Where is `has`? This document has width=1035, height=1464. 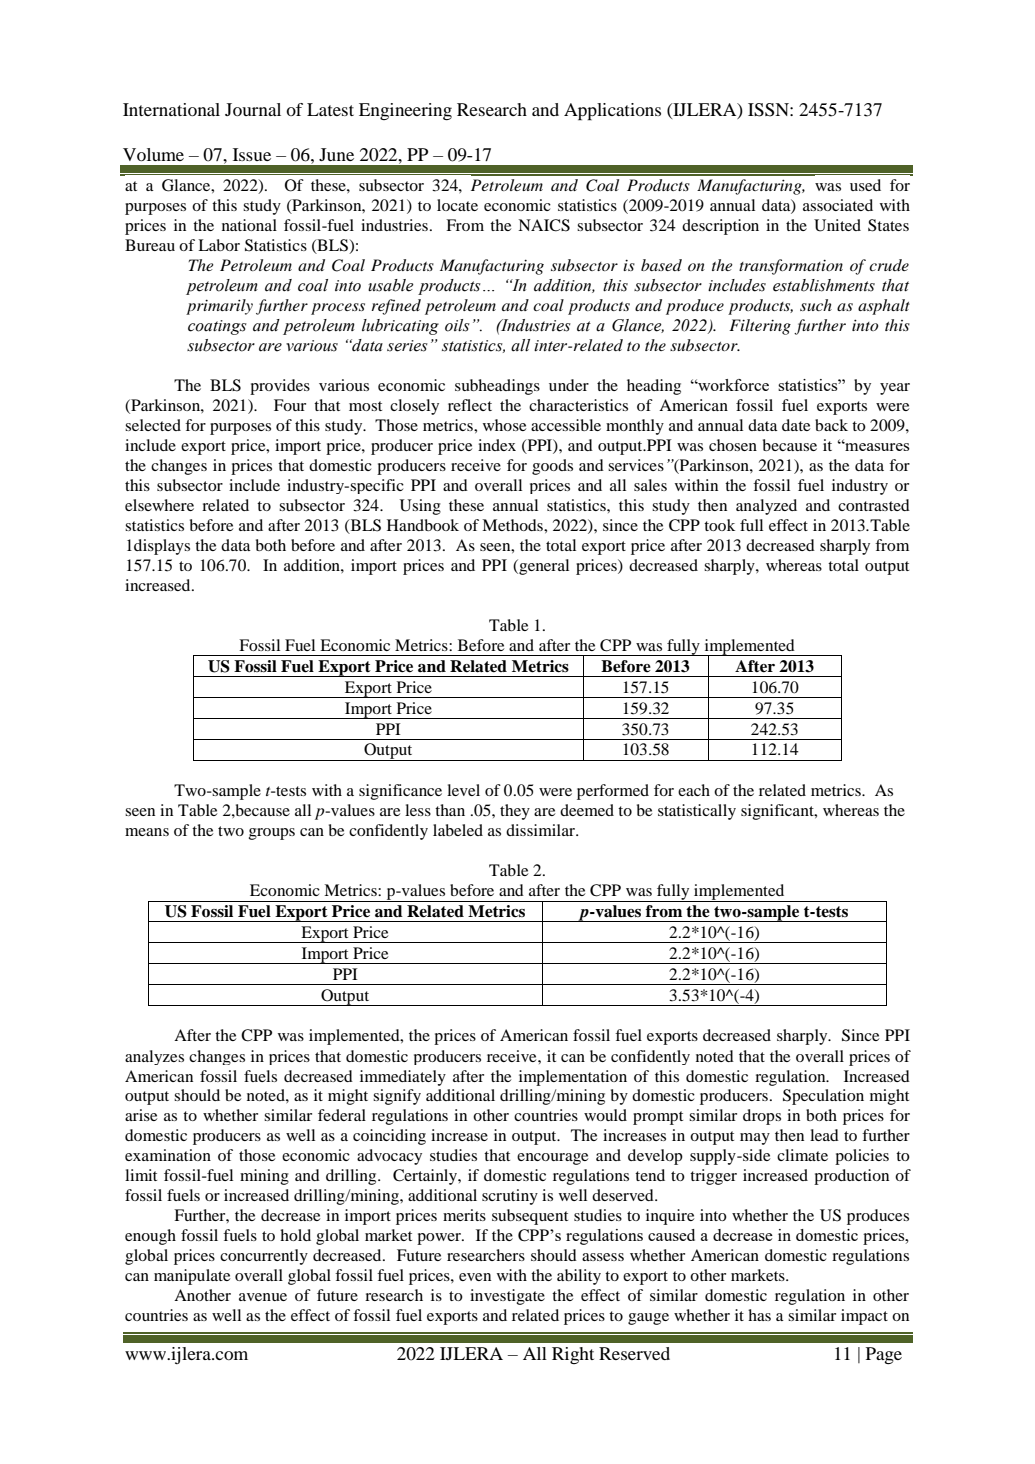 has is located at coordinates (759, 1315).
